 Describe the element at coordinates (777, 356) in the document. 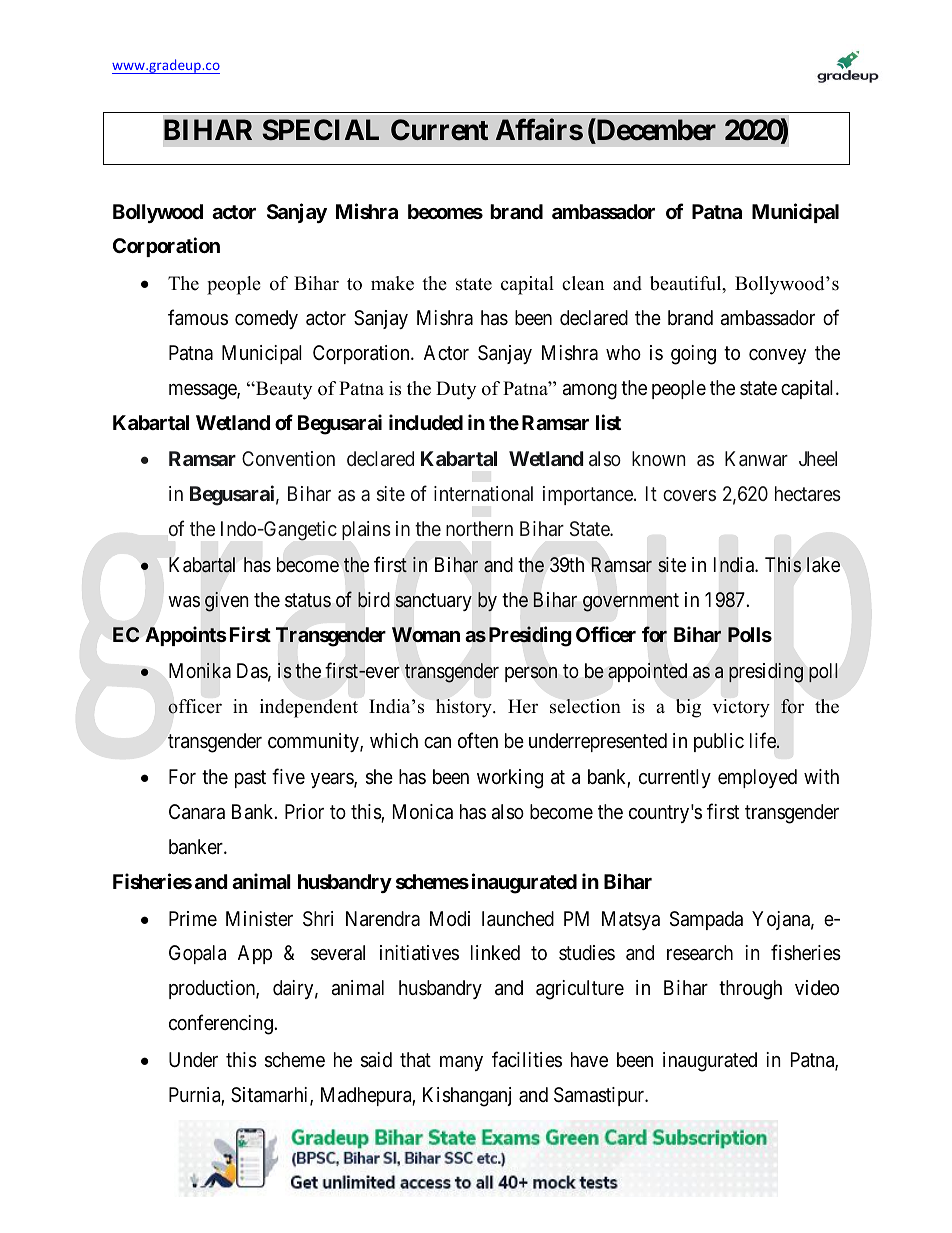

I see `convey` at that location.
